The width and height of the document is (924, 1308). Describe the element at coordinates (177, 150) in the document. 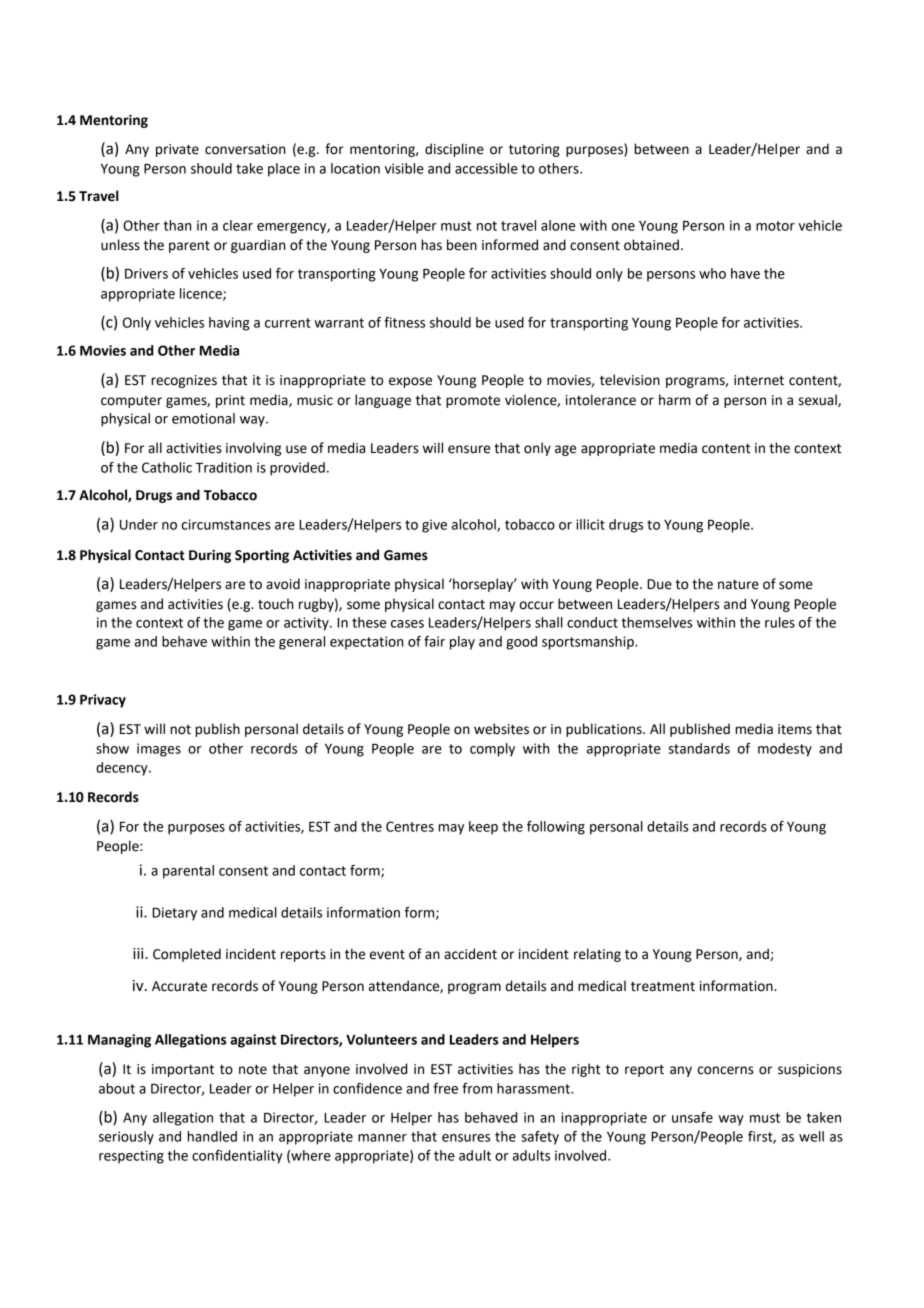

I see `private` at that location.
